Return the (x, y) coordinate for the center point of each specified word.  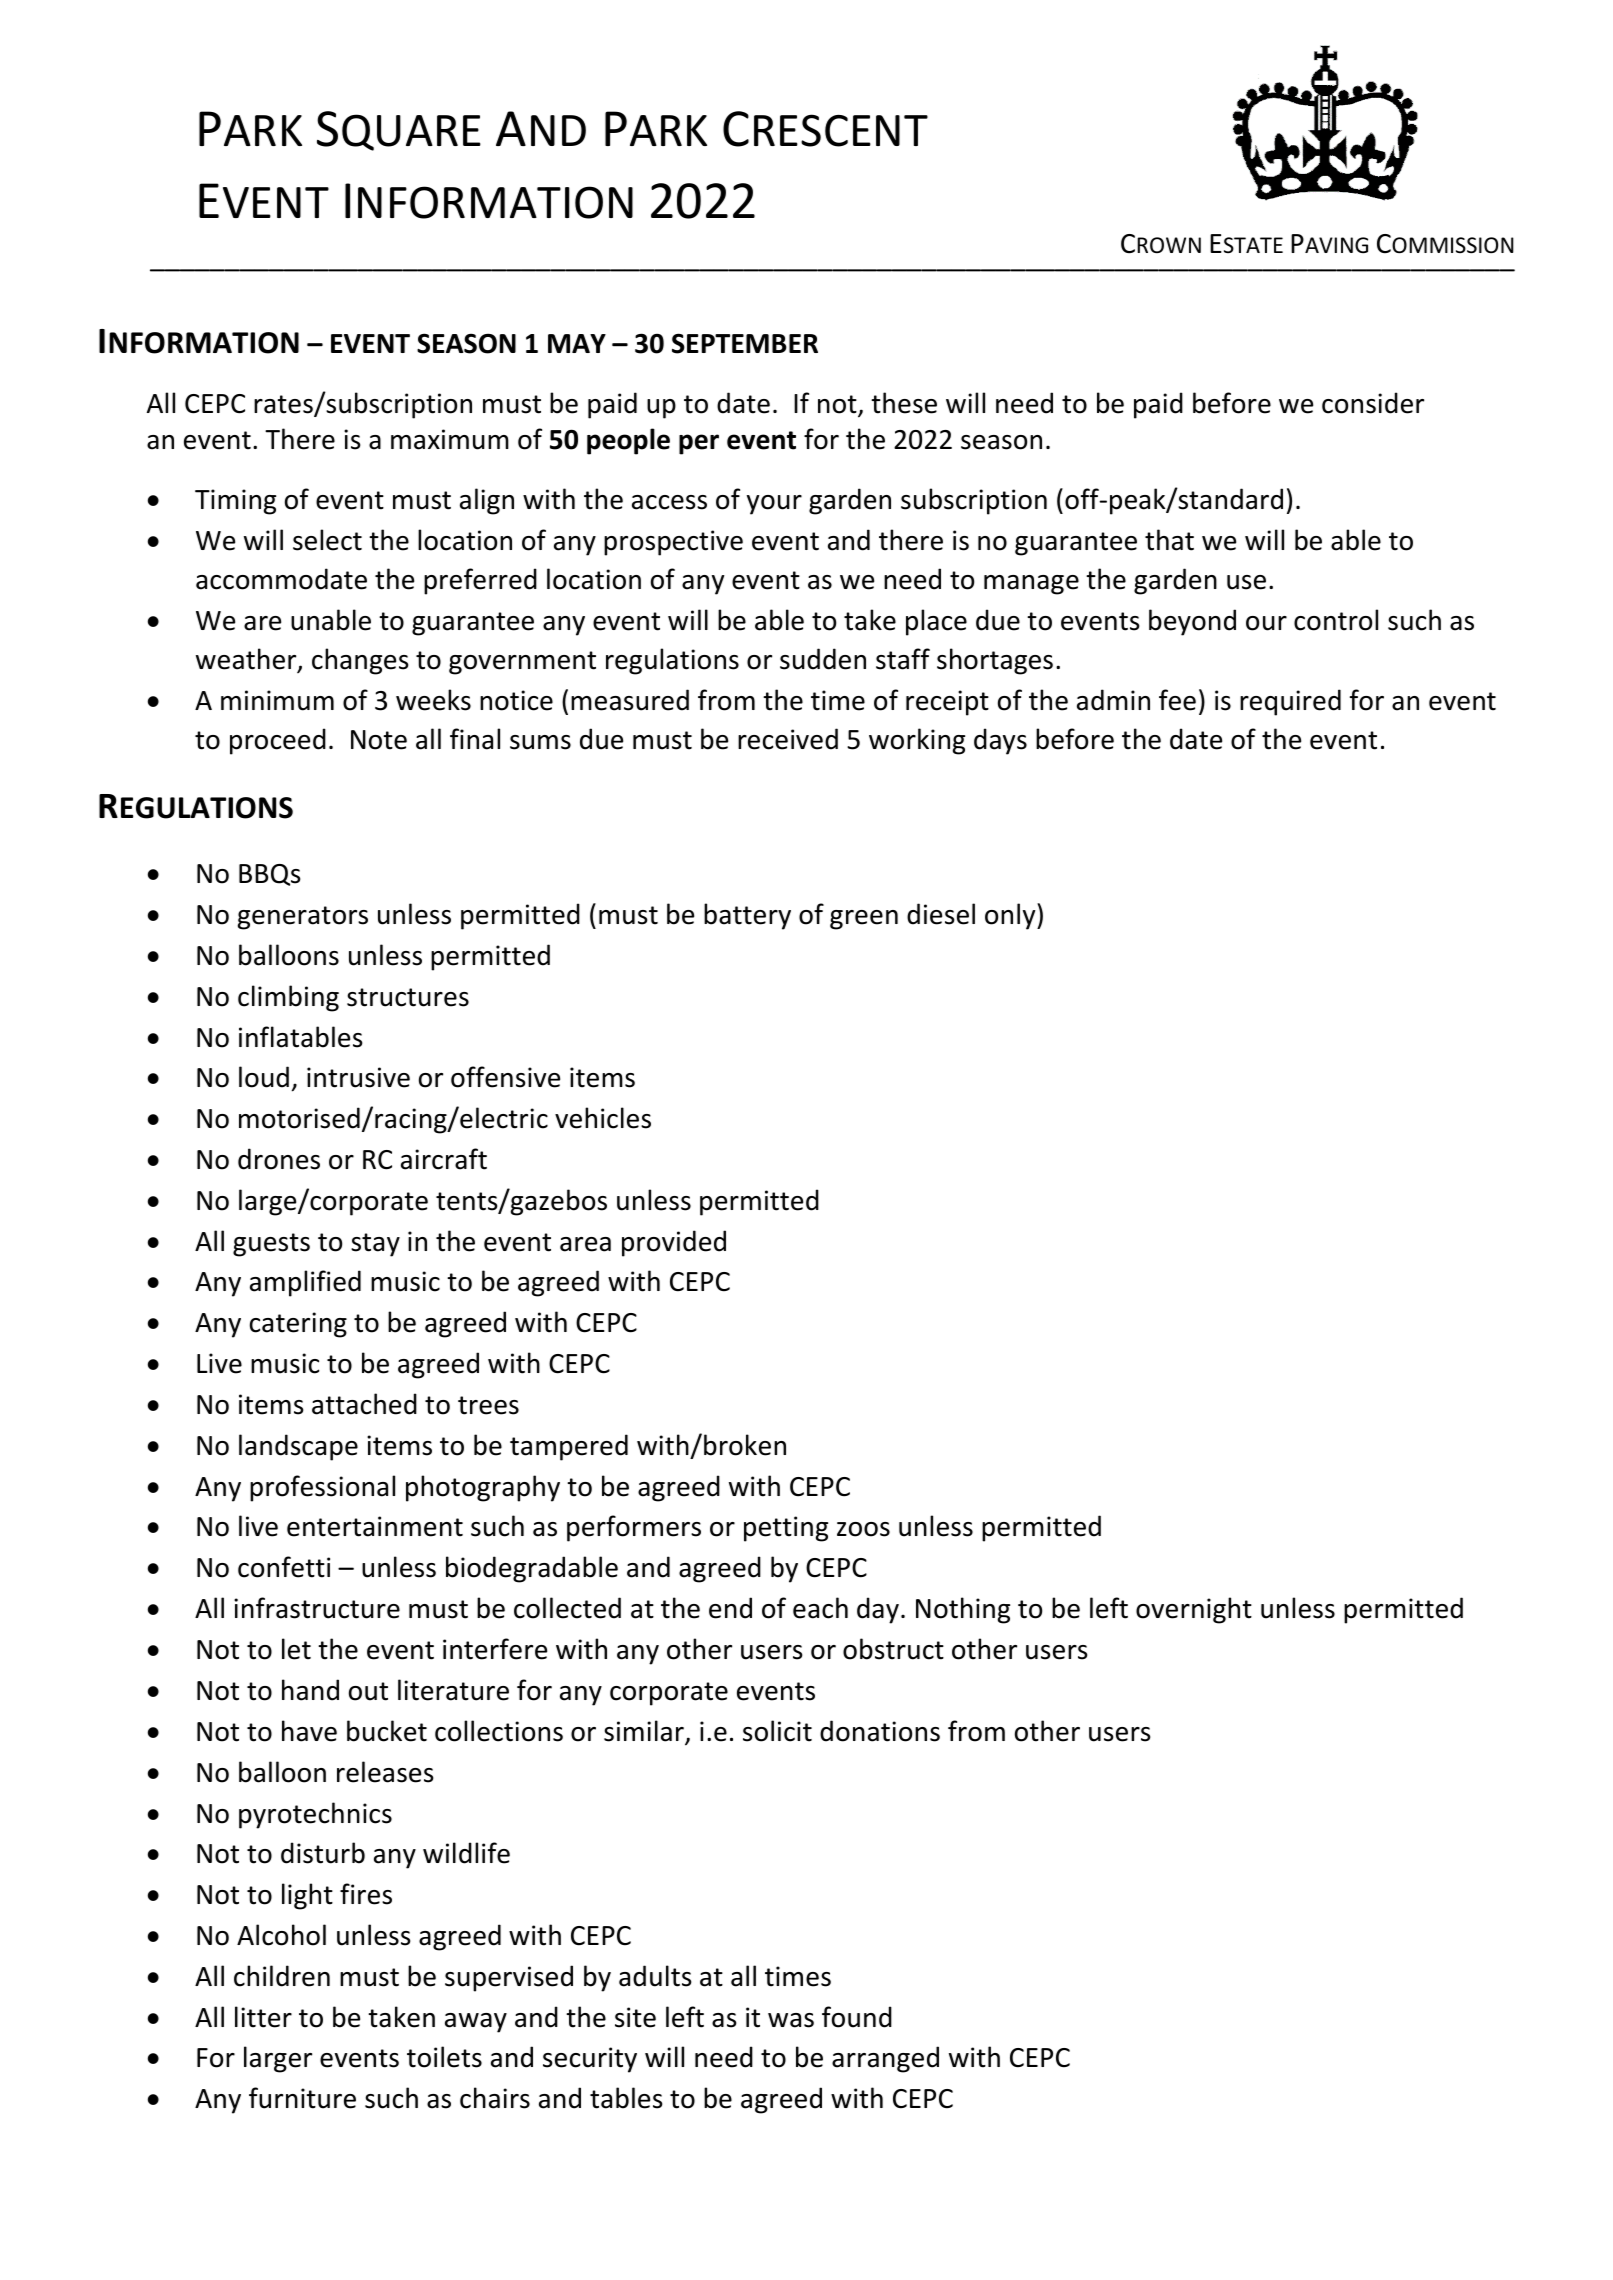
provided (674, 1243)
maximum (450, 439)
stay (375, 1245)
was (791, 2020)
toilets (444, 2057)
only (1011, 916)
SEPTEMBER (745, 343)
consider (1373, 403)
